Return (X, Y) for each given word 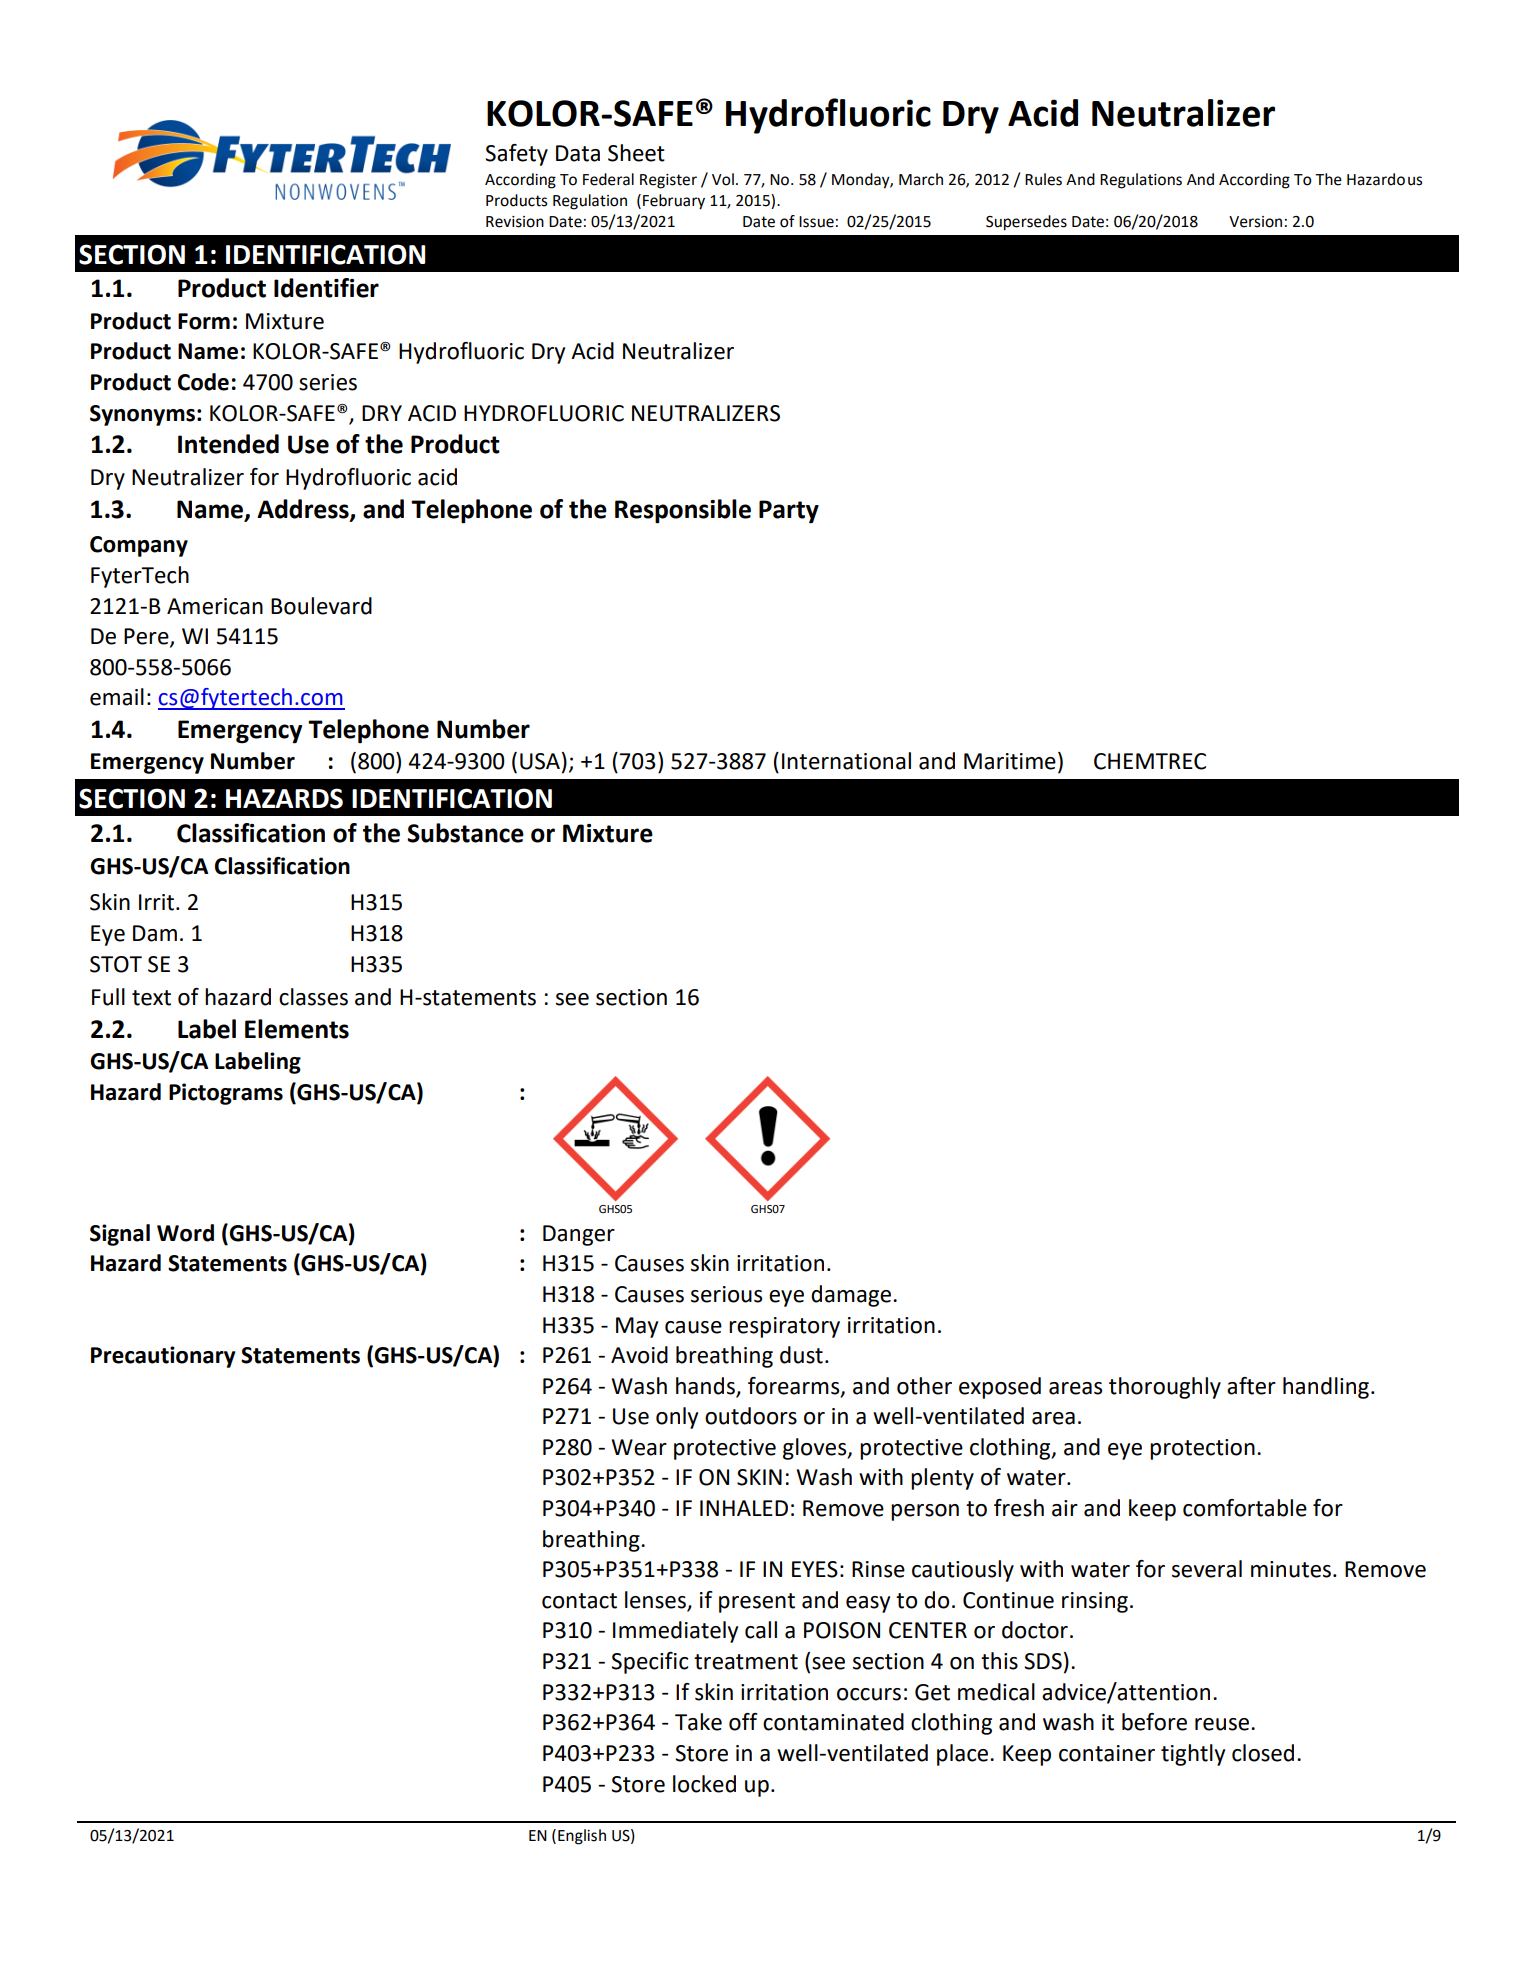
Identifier (326, 288)
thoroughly (1165, 1388)
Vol (723, 179)
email (117, 697)
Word (185, 1233)
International (846, 761)
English (582, 1837)
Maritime (1010, 761)
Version (1255, 222)
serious (726, 1294)
